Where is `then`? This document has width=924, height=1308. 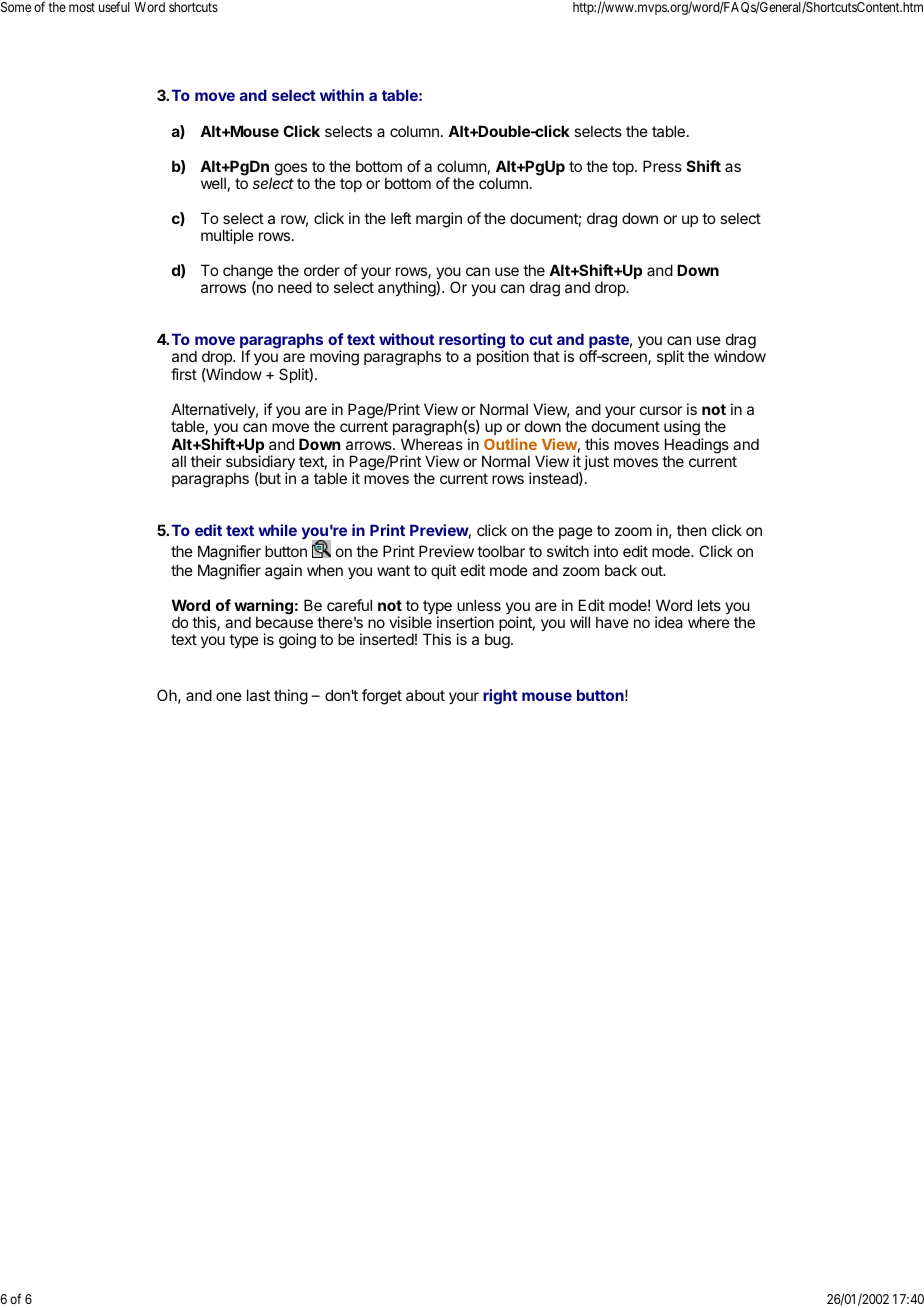
then is located at coordinates (691, 530).
